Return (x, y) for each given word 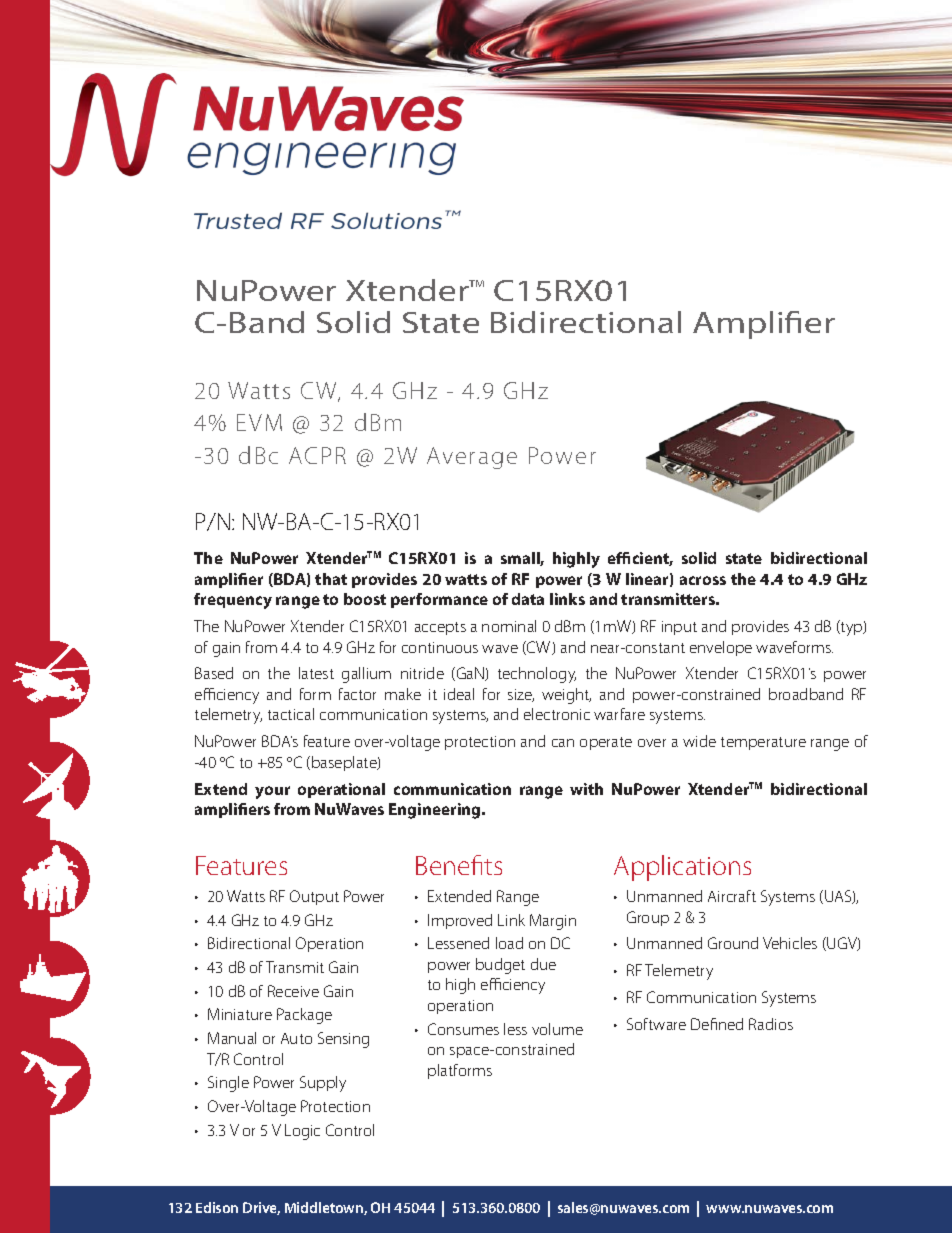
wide (699, 741)
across (703, 580)
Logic (302, 1132)
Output (314, 897)
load (509, 943)
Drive (261, 1208)
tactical (291, 714)
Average (472, 458)
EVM (259, 422)
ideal (459, 694)
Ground (733, 943)
